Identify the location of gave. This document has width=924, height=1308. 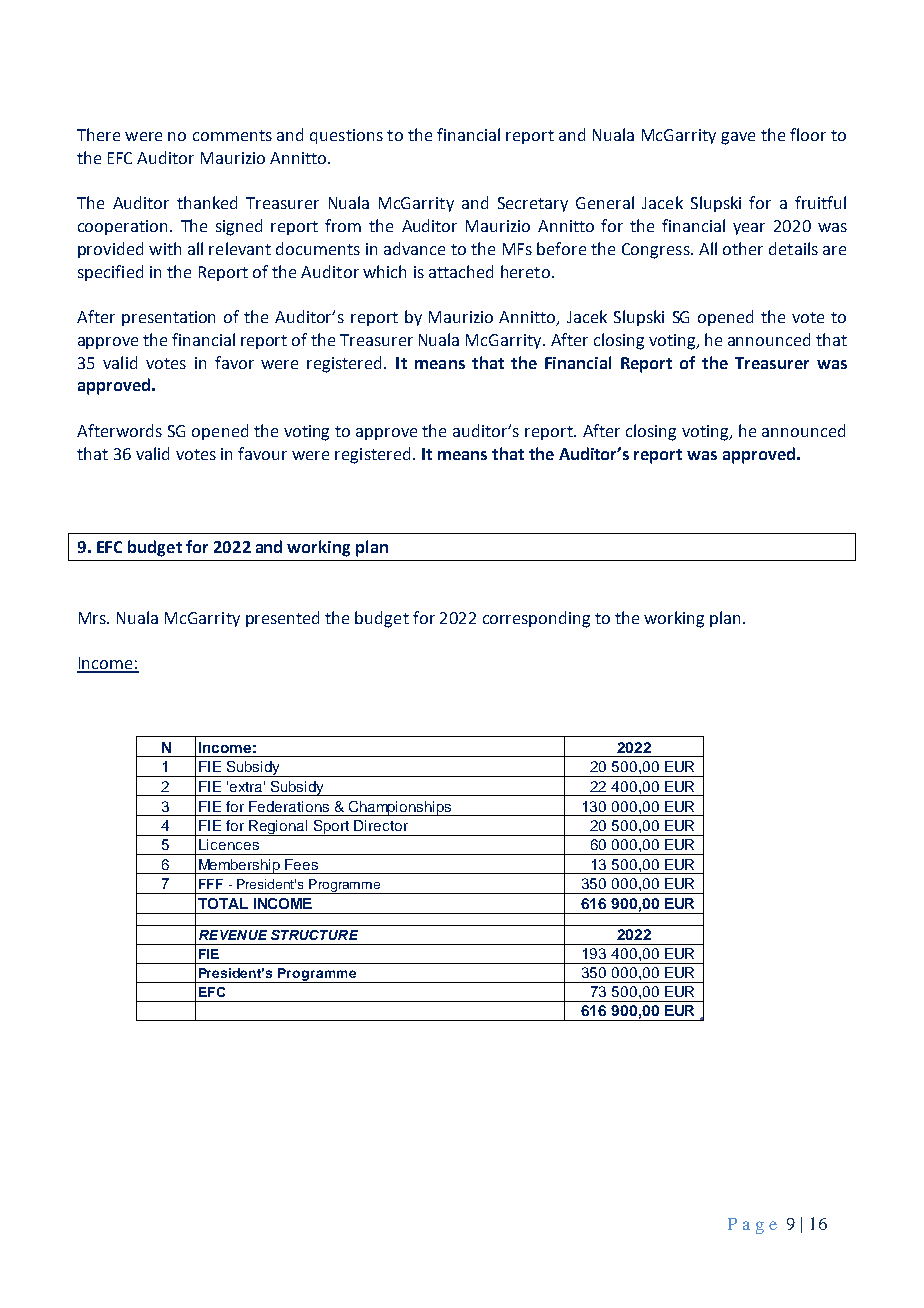
(738, 138).
